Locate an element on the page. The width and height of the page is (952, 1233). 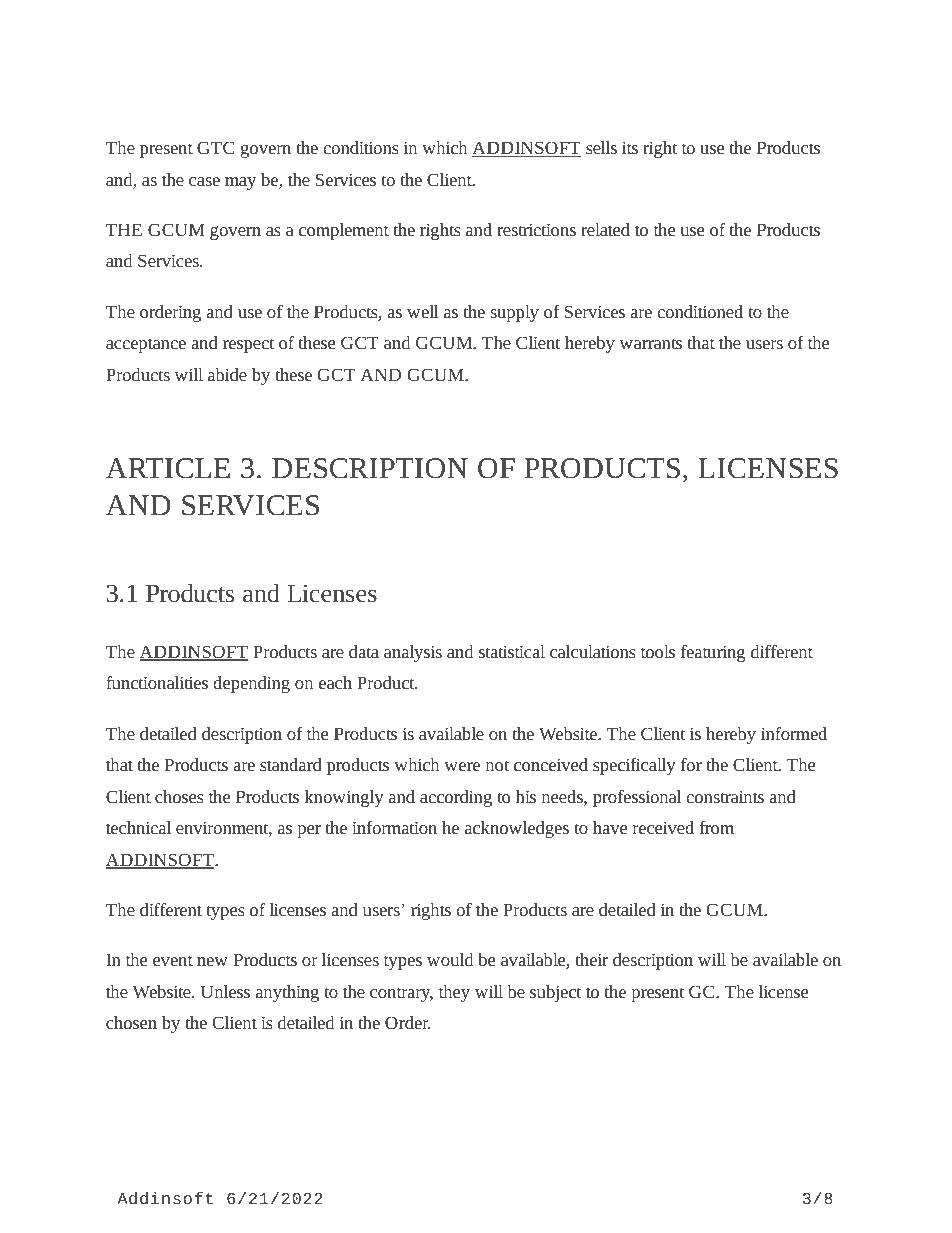
well is located at coordinates (423, 311).
